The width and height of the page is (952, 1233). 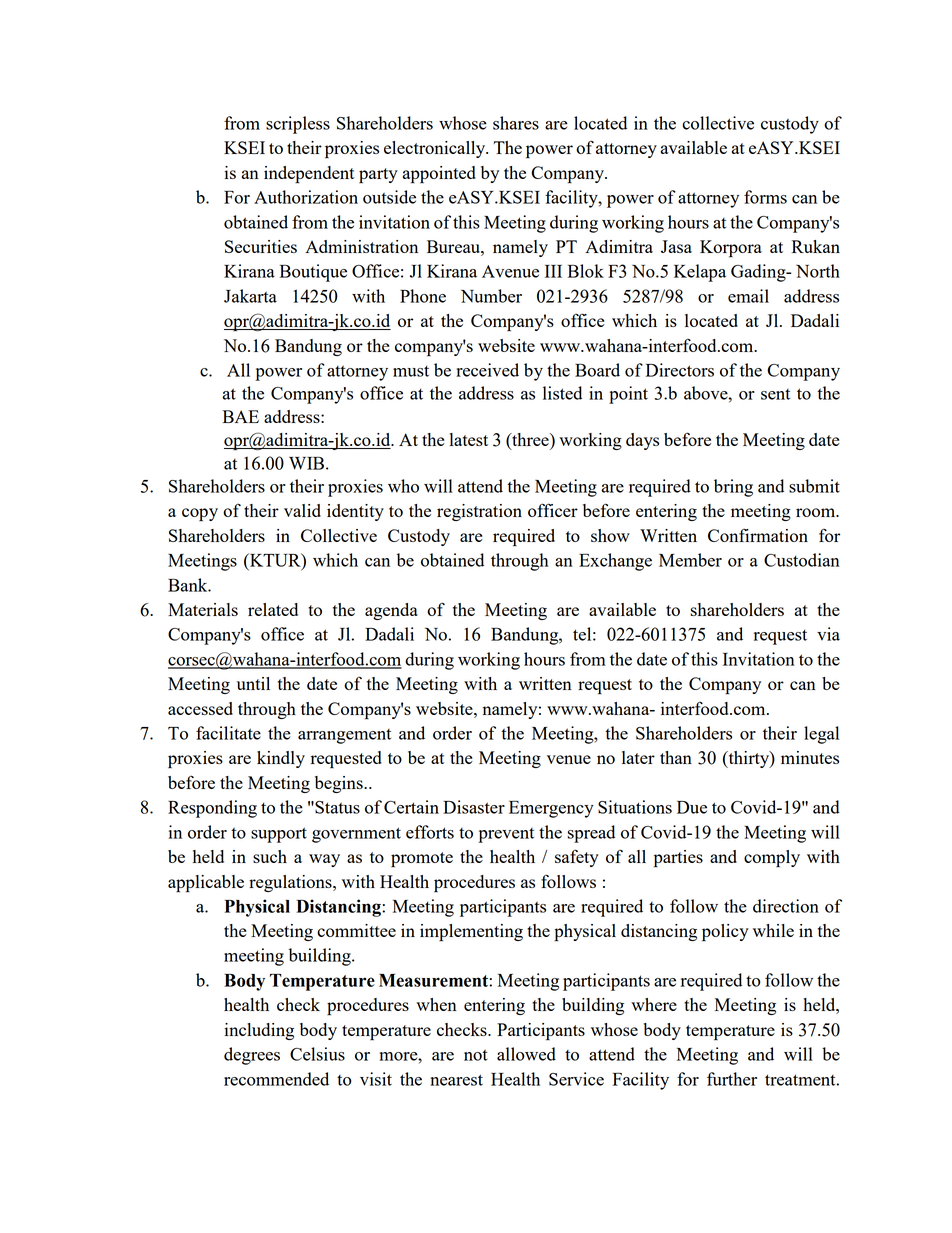 I want to click on allowed, so click(x=526, y=1054).
